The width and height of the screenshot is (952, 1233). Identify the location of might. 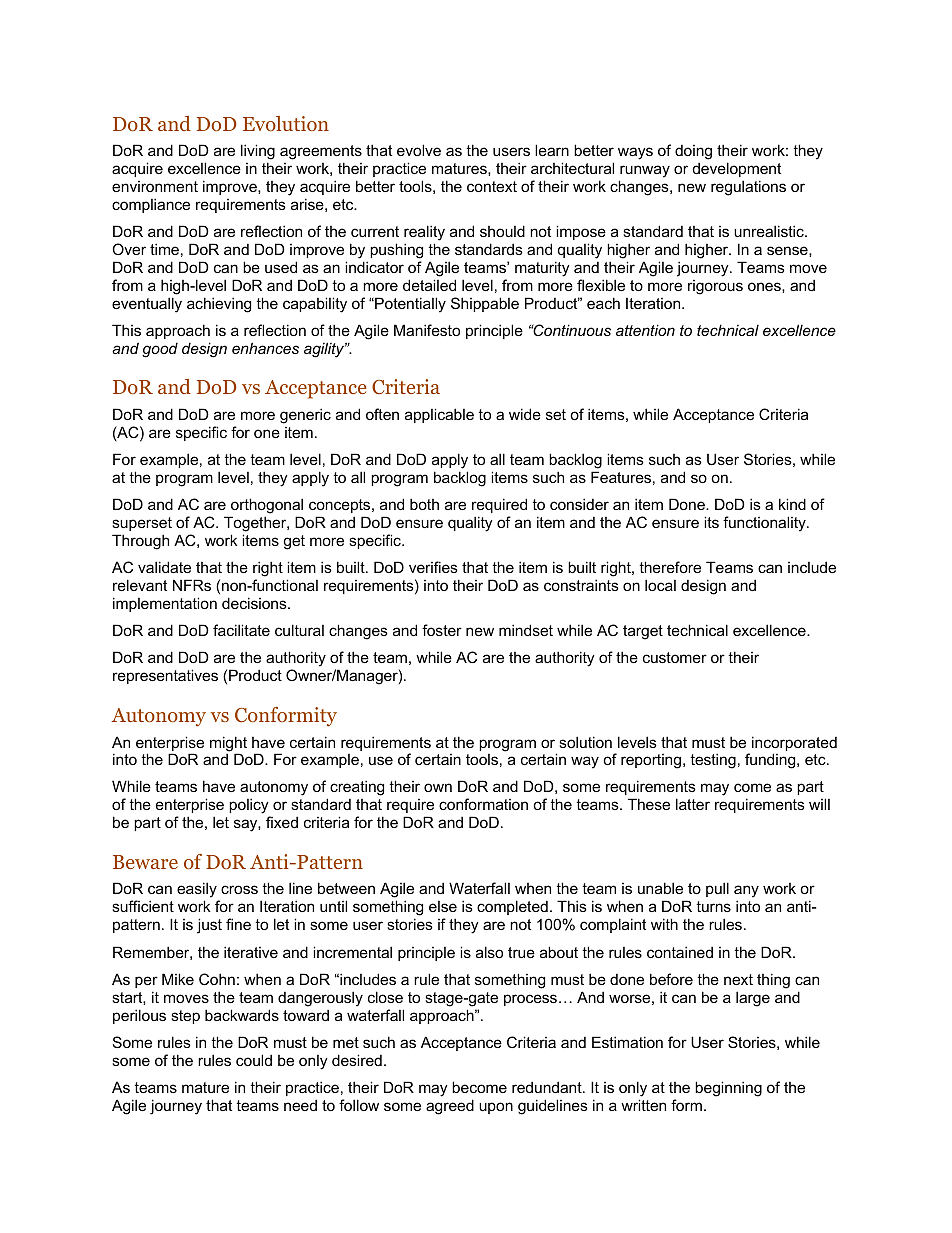
(228, 745).
